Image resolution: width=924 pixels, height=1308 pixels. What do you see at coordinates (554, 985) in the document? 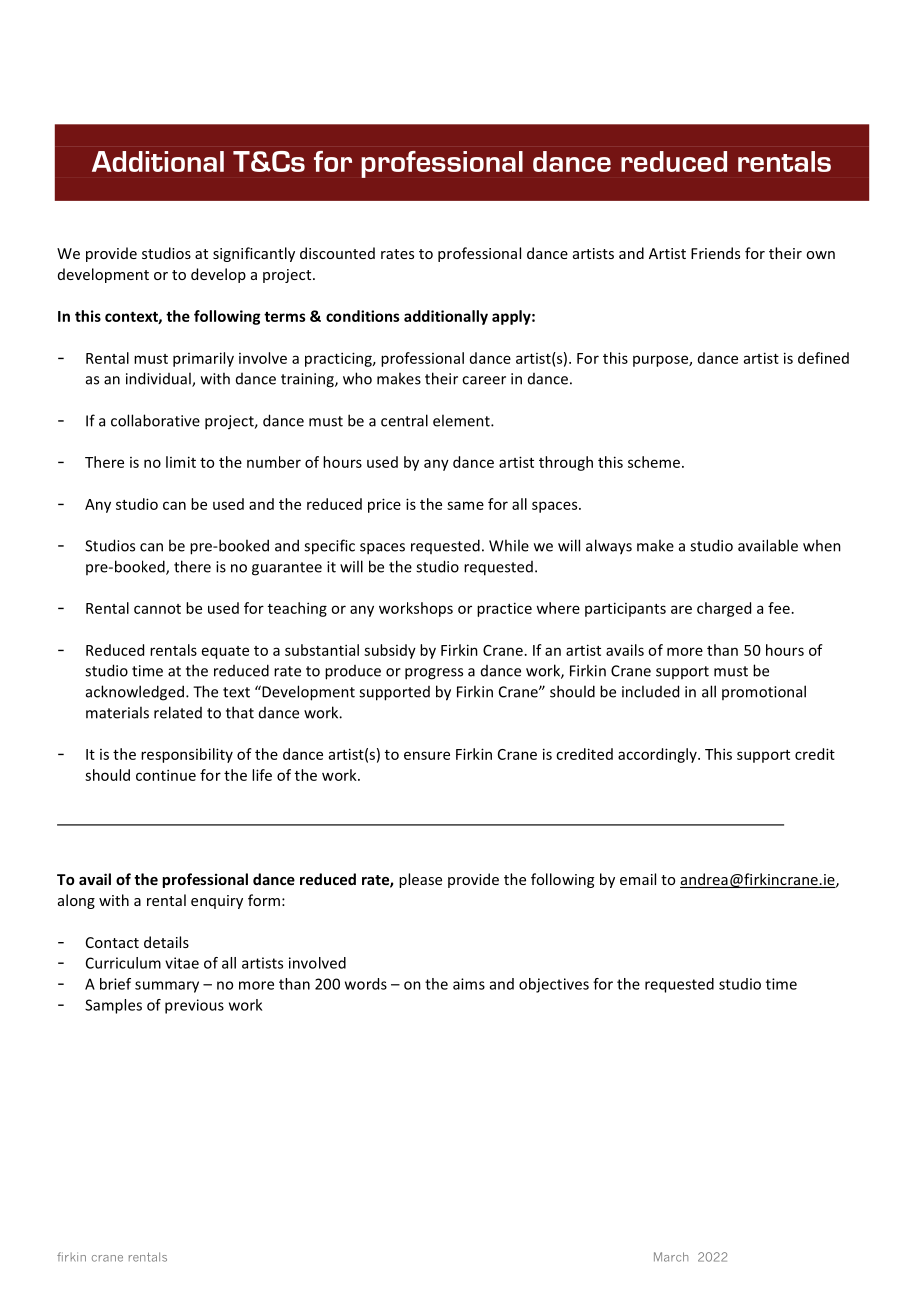
I see `objectives` at bounding box center [554, 985].
